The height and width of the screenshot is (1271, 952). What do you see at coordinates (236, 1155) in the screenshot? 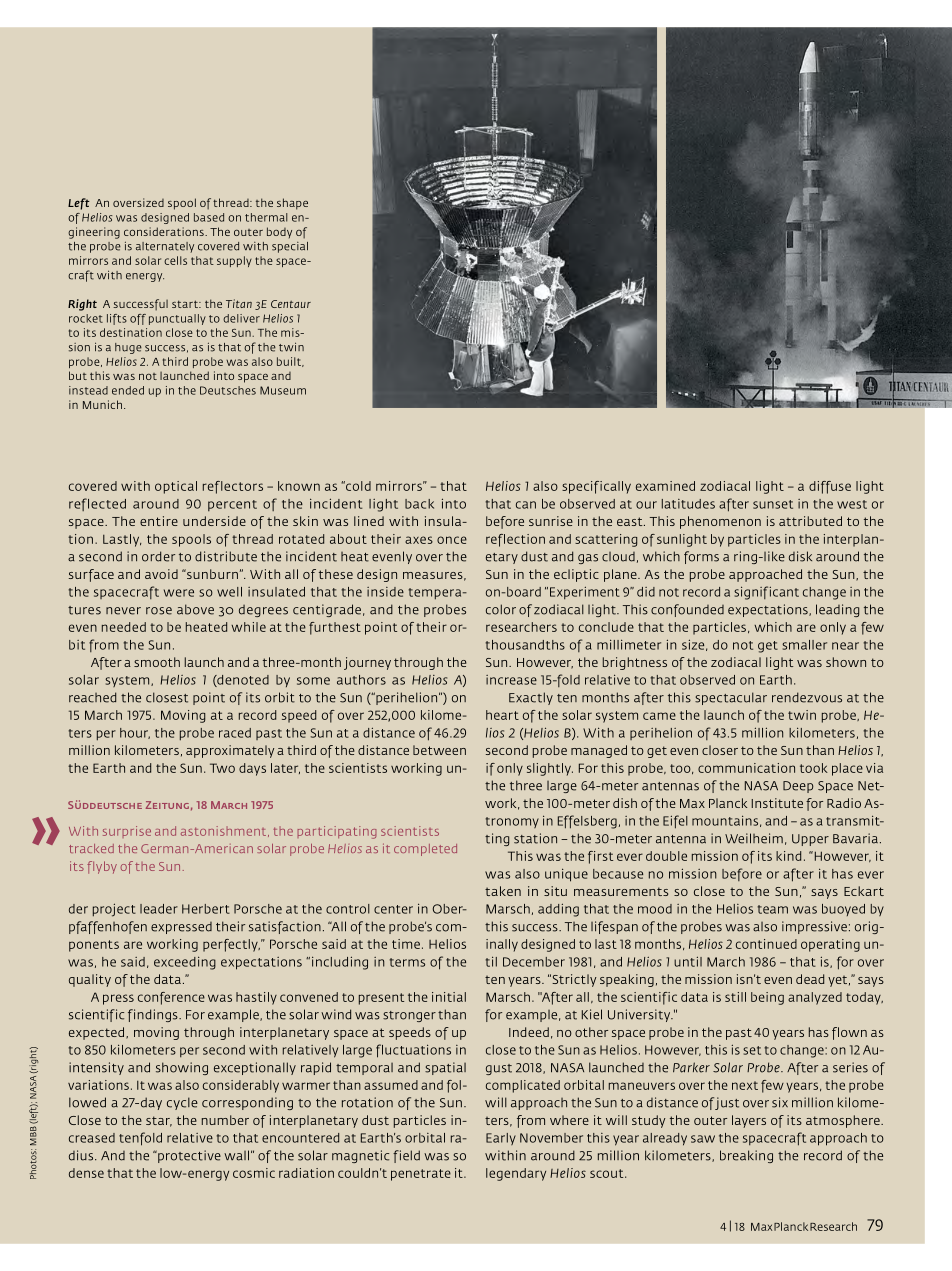
I see `wall` at bounding box center [236, 1155].
